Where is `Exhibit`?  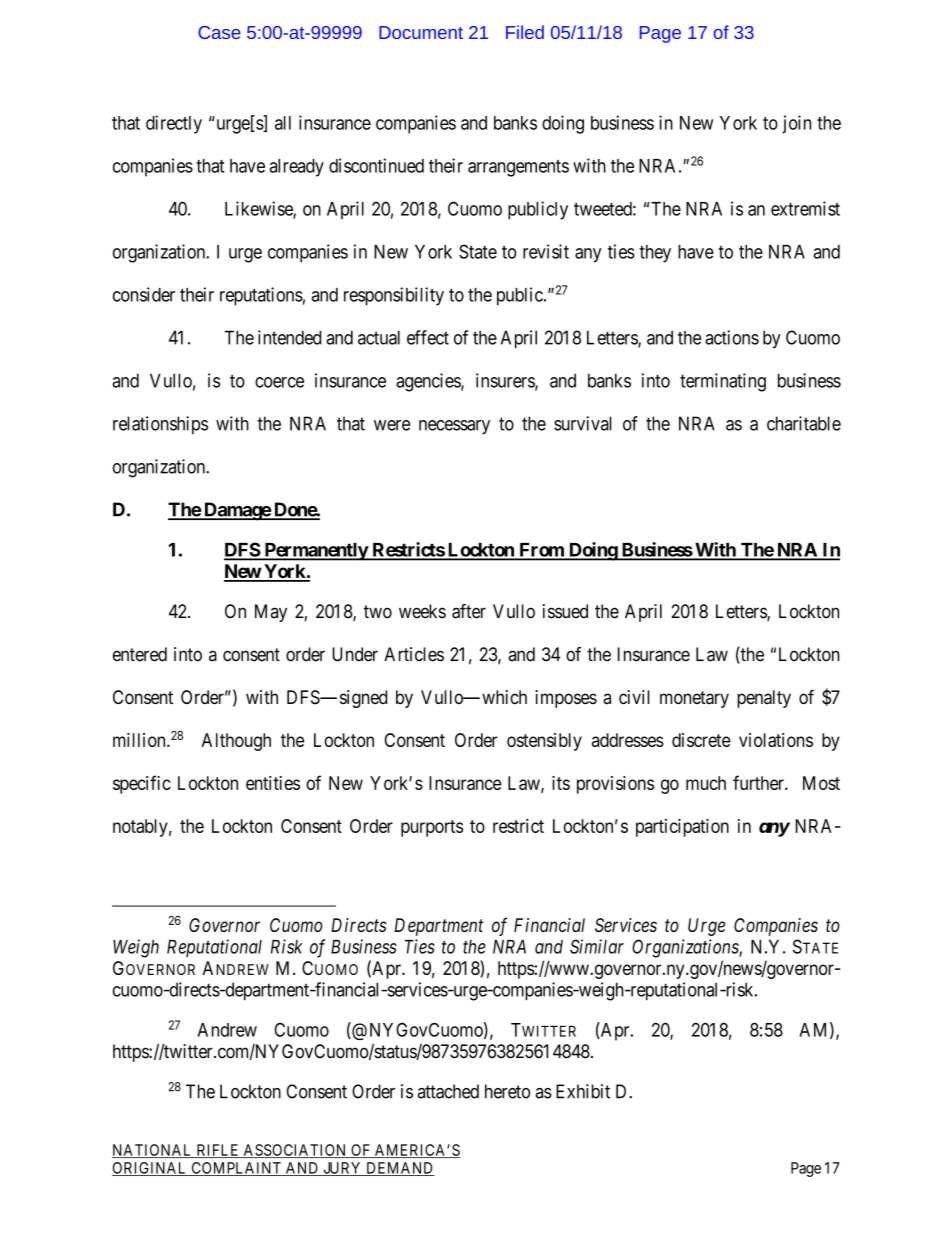 Exhibit is located at coordinates (583, 1091).
